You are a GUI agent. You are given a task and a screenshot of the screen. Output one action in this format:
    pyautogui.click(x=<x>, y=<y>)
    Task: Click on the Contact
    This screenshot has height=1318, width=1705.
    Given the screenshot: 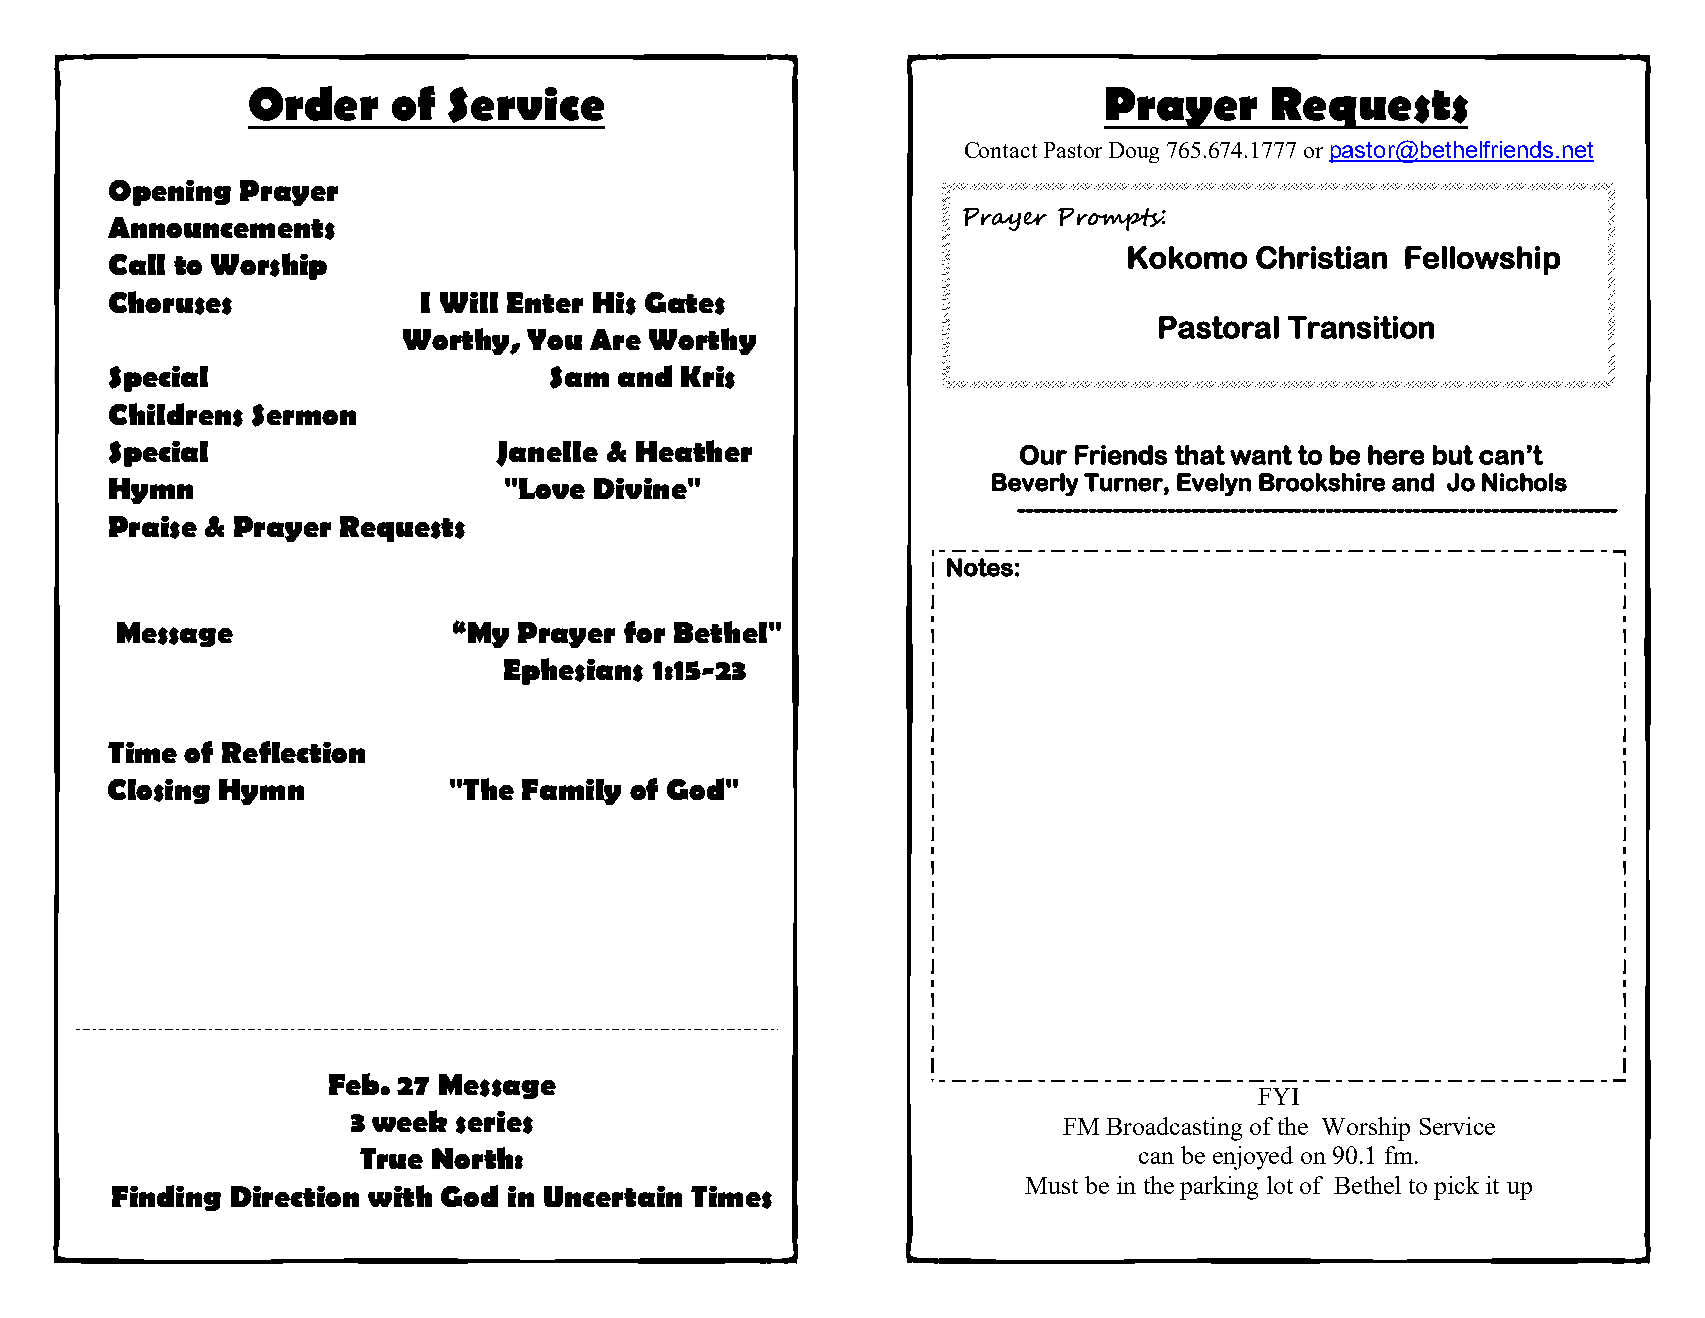 What is the action you would take?
    pyautogui.click(x=1001, y=150)
